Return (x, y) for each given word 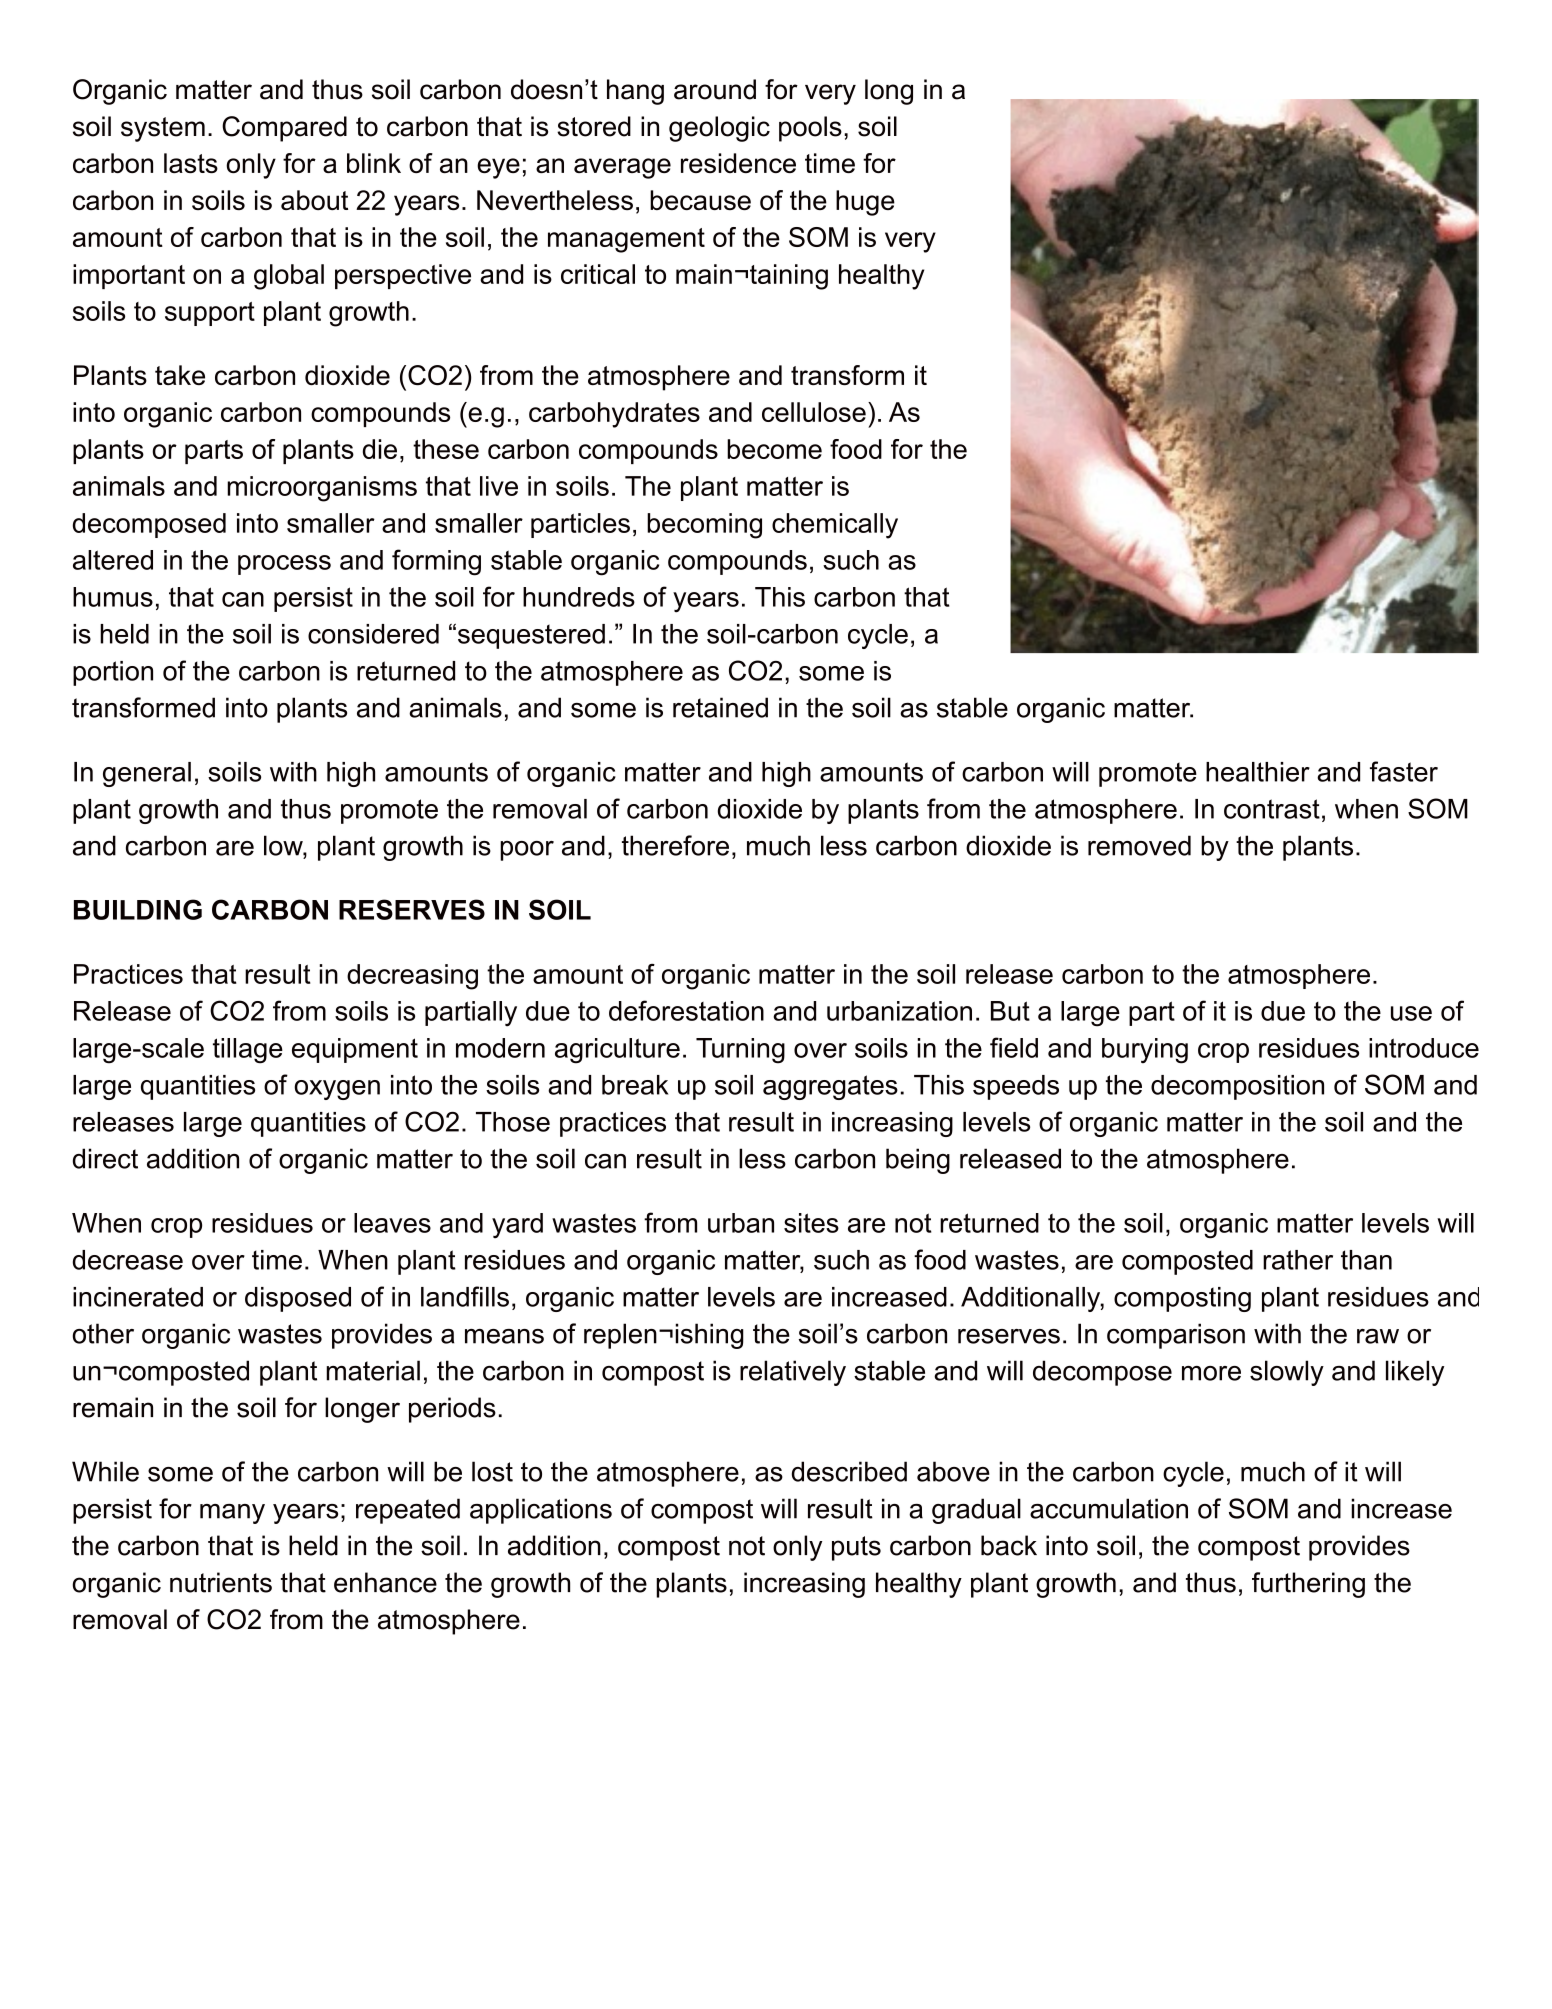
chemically (835, 526)
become (774, 449)
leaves (392, 1223)
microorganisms (322, 489)
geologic (719, 129)
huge (865, 203)
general (147, 774)
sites (811, 1223)
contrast (1272, 809)
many (232, 1514)
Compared (284, 129)
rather (1298, 1260)
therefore (675, 845)
